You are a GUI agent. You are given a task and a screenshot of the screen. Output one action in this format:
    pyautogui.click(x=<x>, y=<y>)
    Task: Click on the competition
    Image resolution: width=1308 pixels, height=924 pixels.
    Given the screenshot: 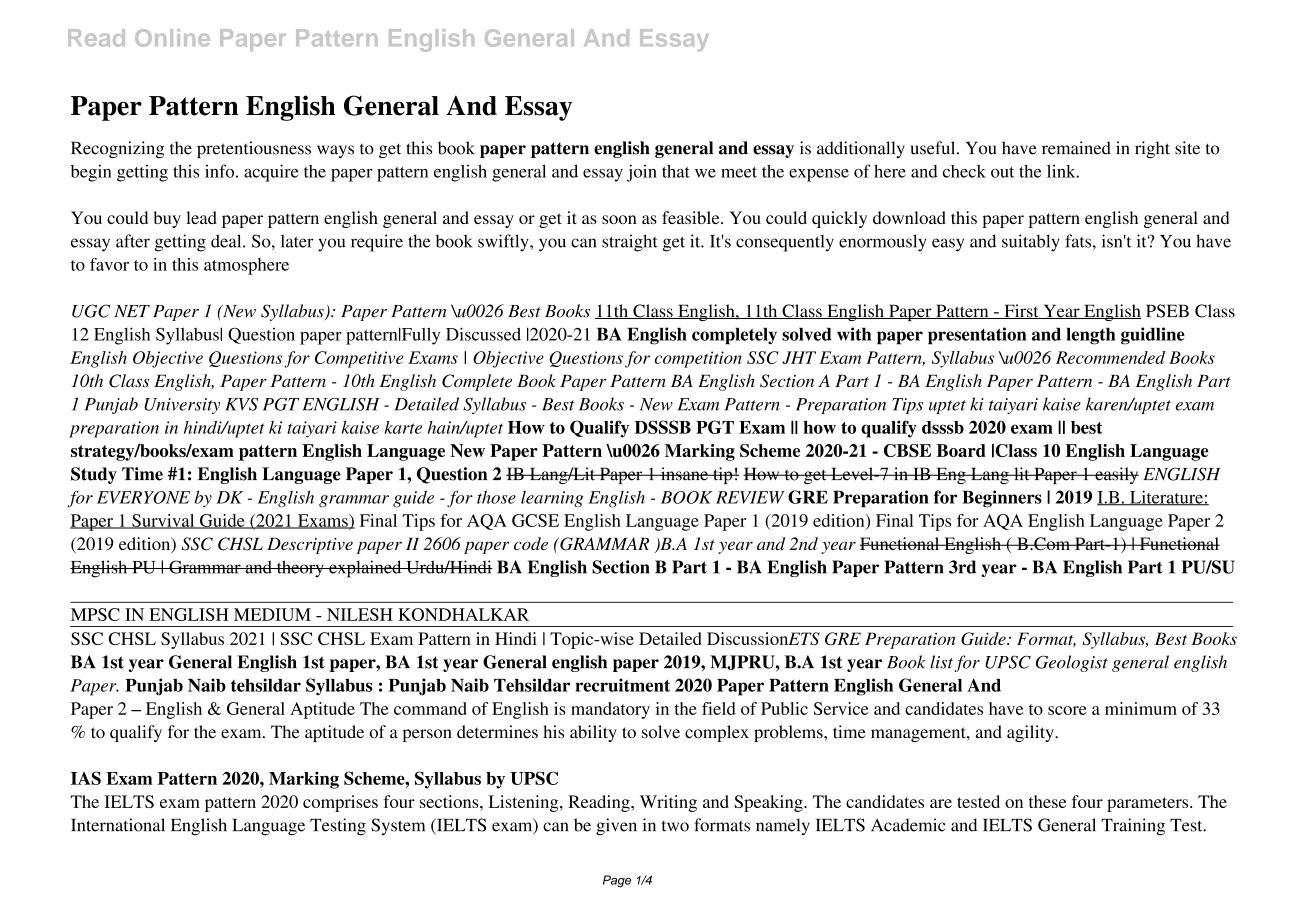 What is the action you would take?
    pyautogui.click(x=698, y=359)
